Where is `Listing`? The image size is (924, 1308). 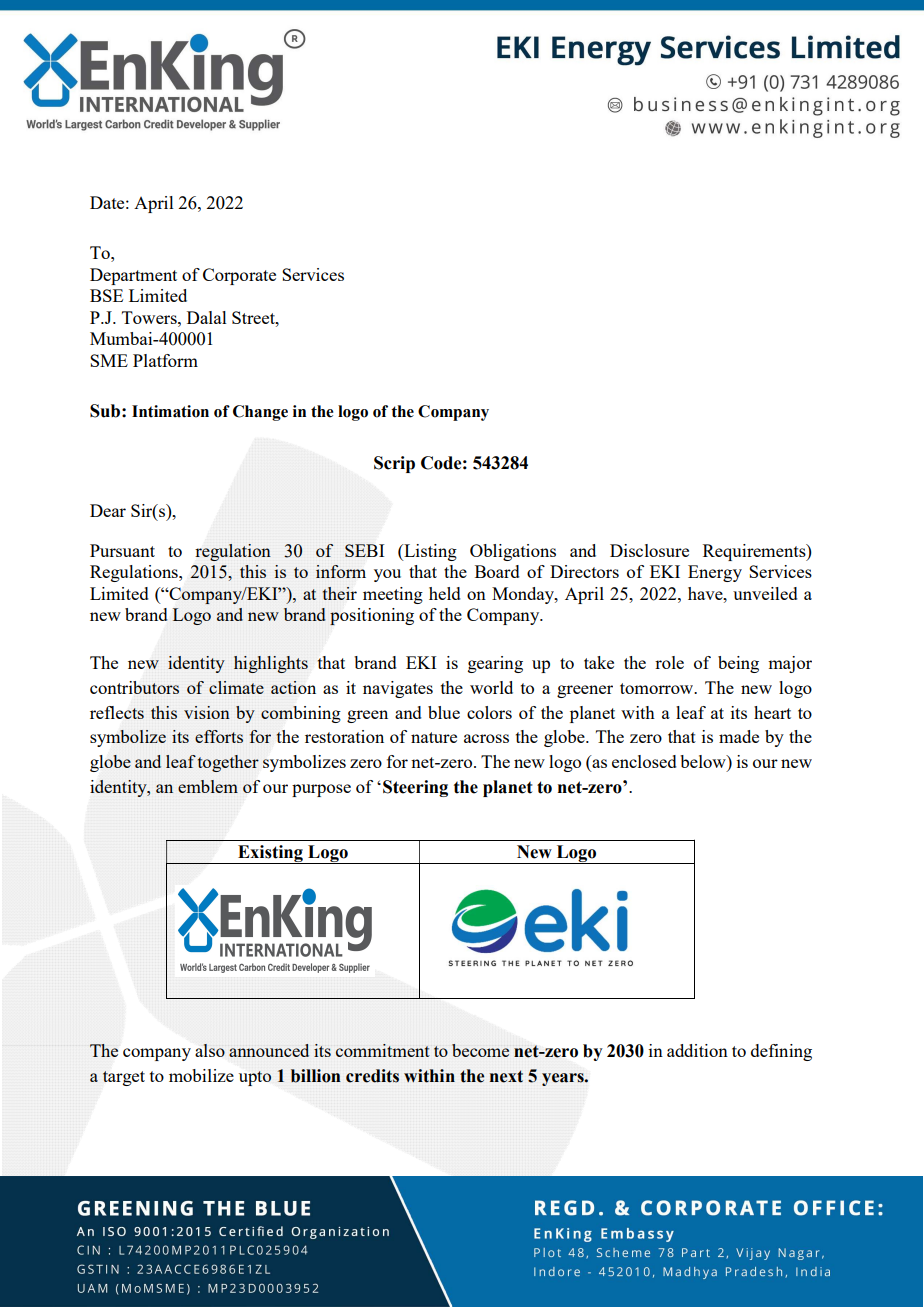
Listing is located at coordinates (429, 552).
